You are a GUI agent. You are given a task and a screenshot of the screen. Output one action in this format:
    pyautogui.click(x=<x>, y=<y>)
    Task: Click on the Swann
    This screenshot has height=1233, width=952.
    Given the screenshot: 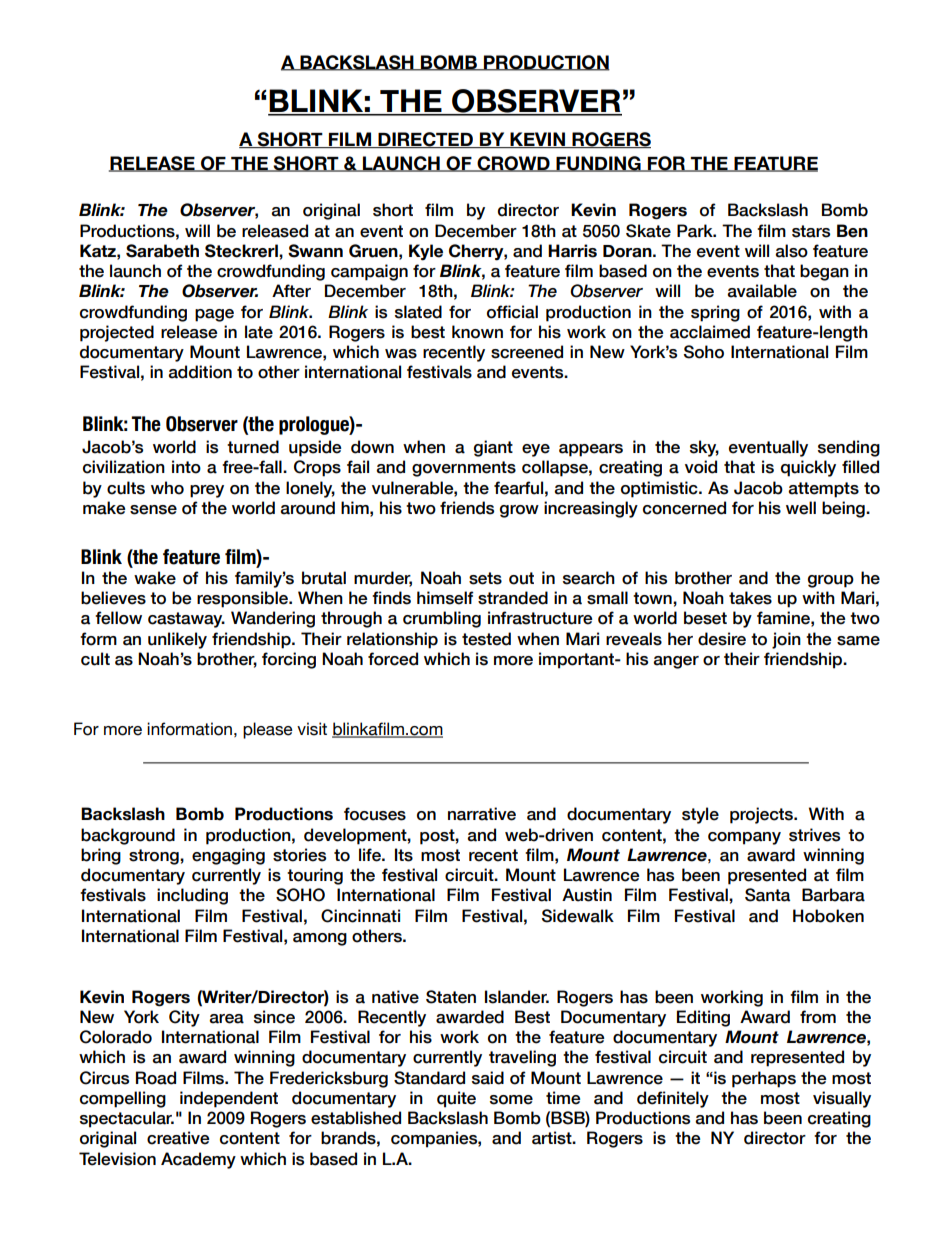 What is the action you would take?
    pyautogui.click(x=315, y=251)
